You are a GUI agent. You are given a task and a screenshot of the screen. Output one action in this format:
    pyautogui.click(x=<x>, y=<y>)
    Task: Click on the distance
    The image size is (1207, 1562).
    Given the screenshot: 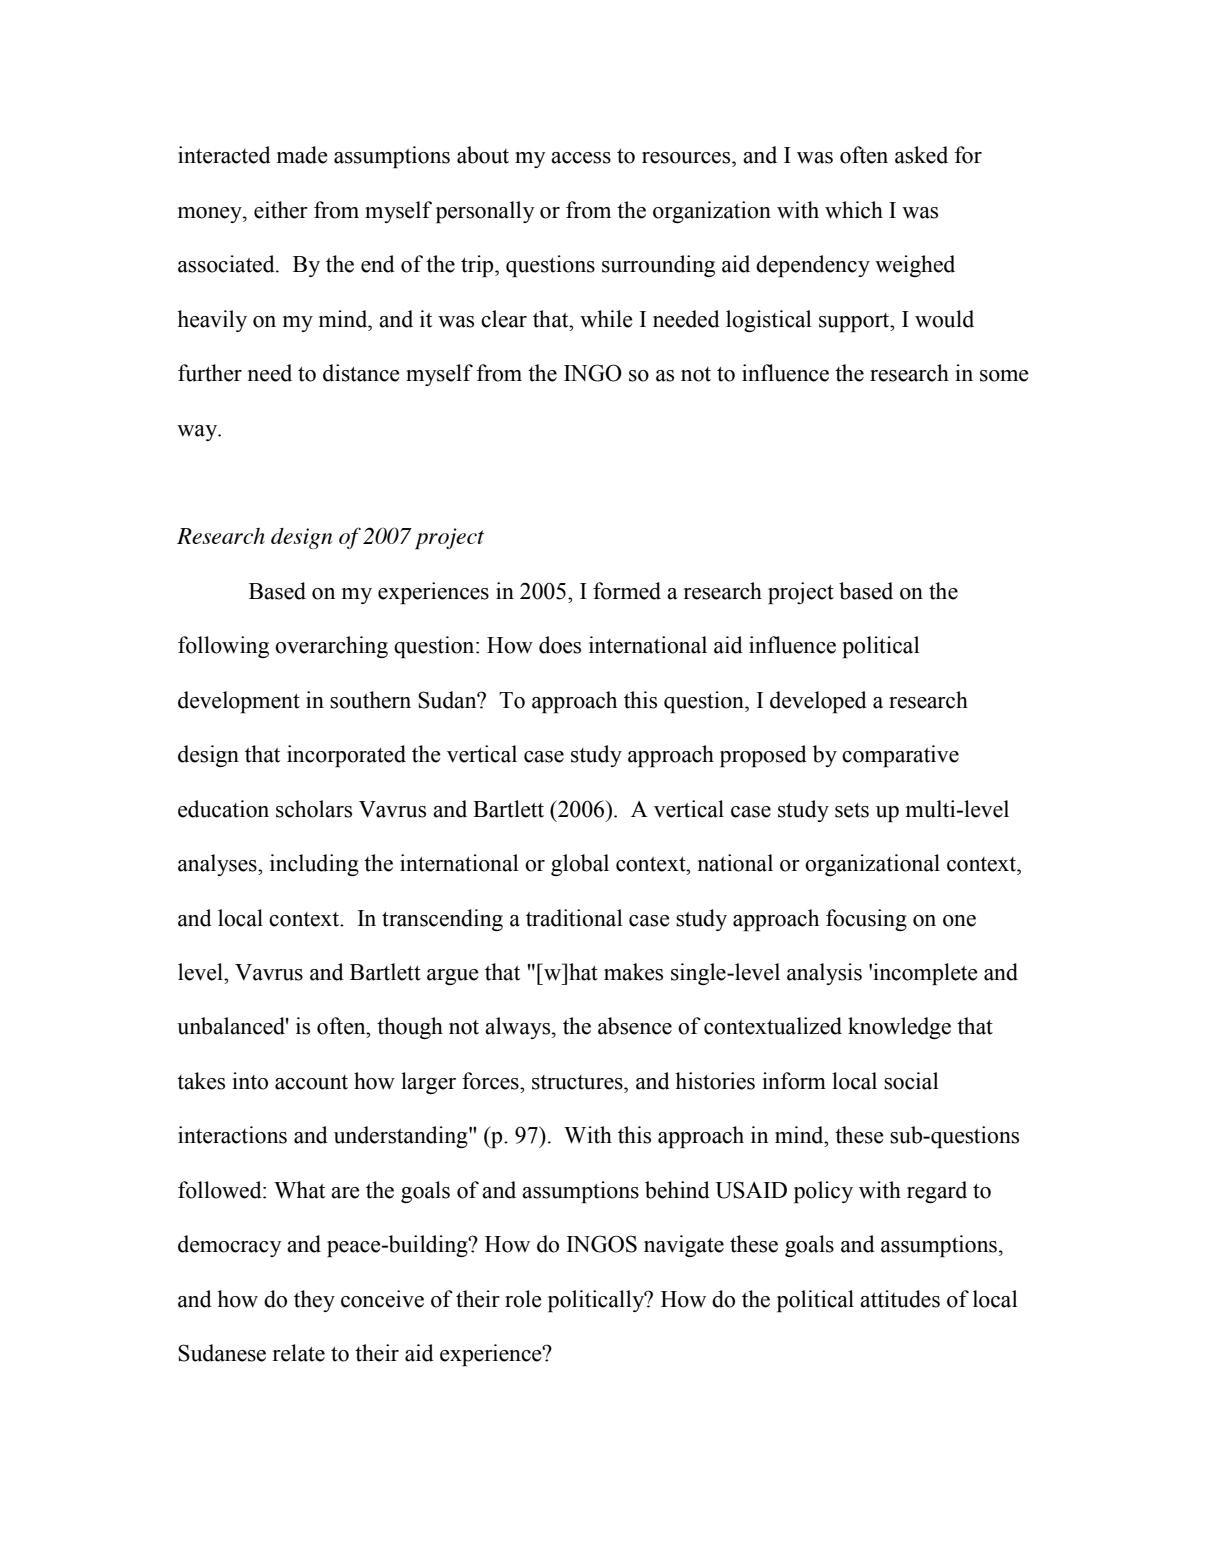 What is the action you would take?
    pyautogui.click(x=361, y=373)
